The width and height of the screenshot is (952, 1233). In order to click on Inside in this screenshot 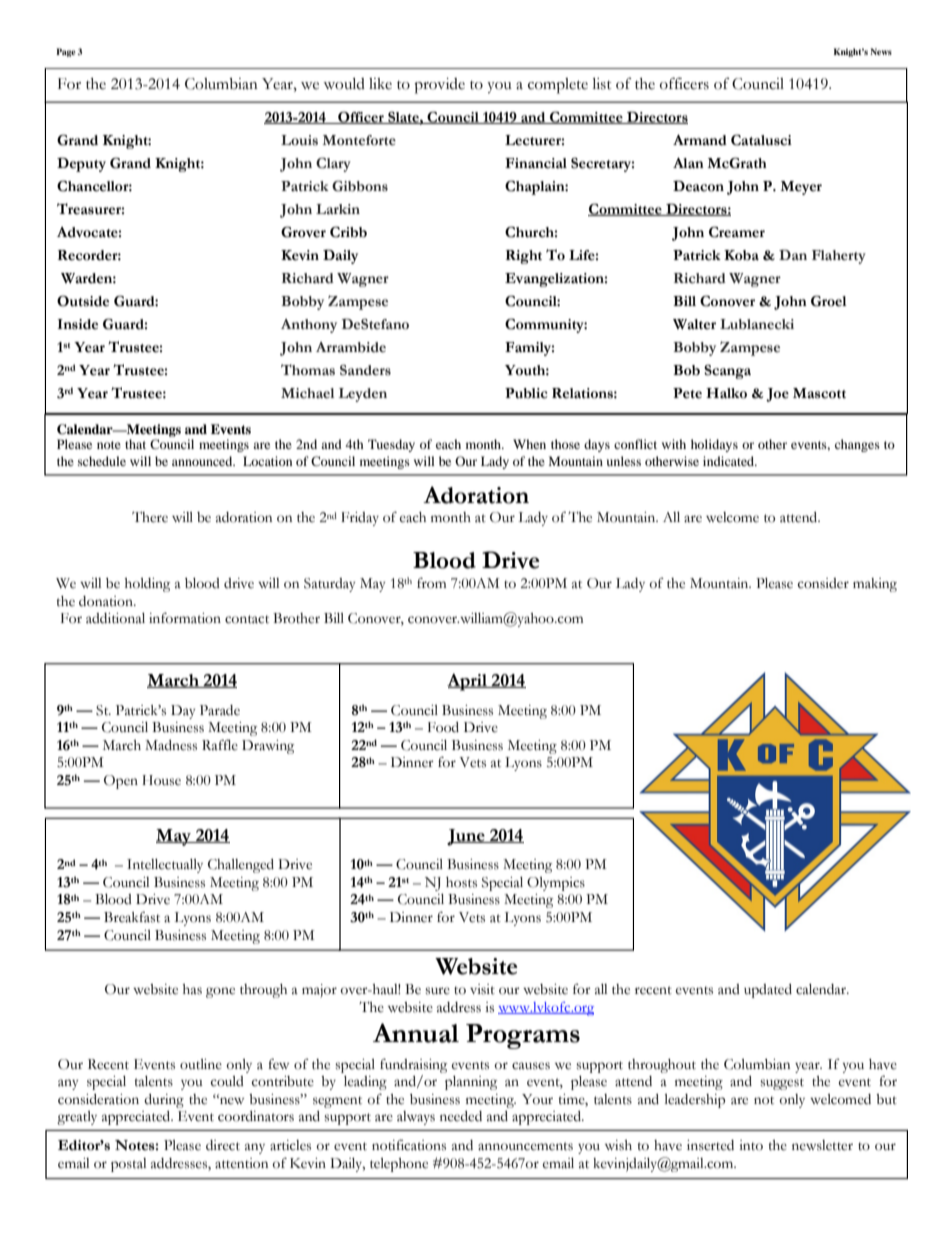, I will do `click(77, 324)`.
